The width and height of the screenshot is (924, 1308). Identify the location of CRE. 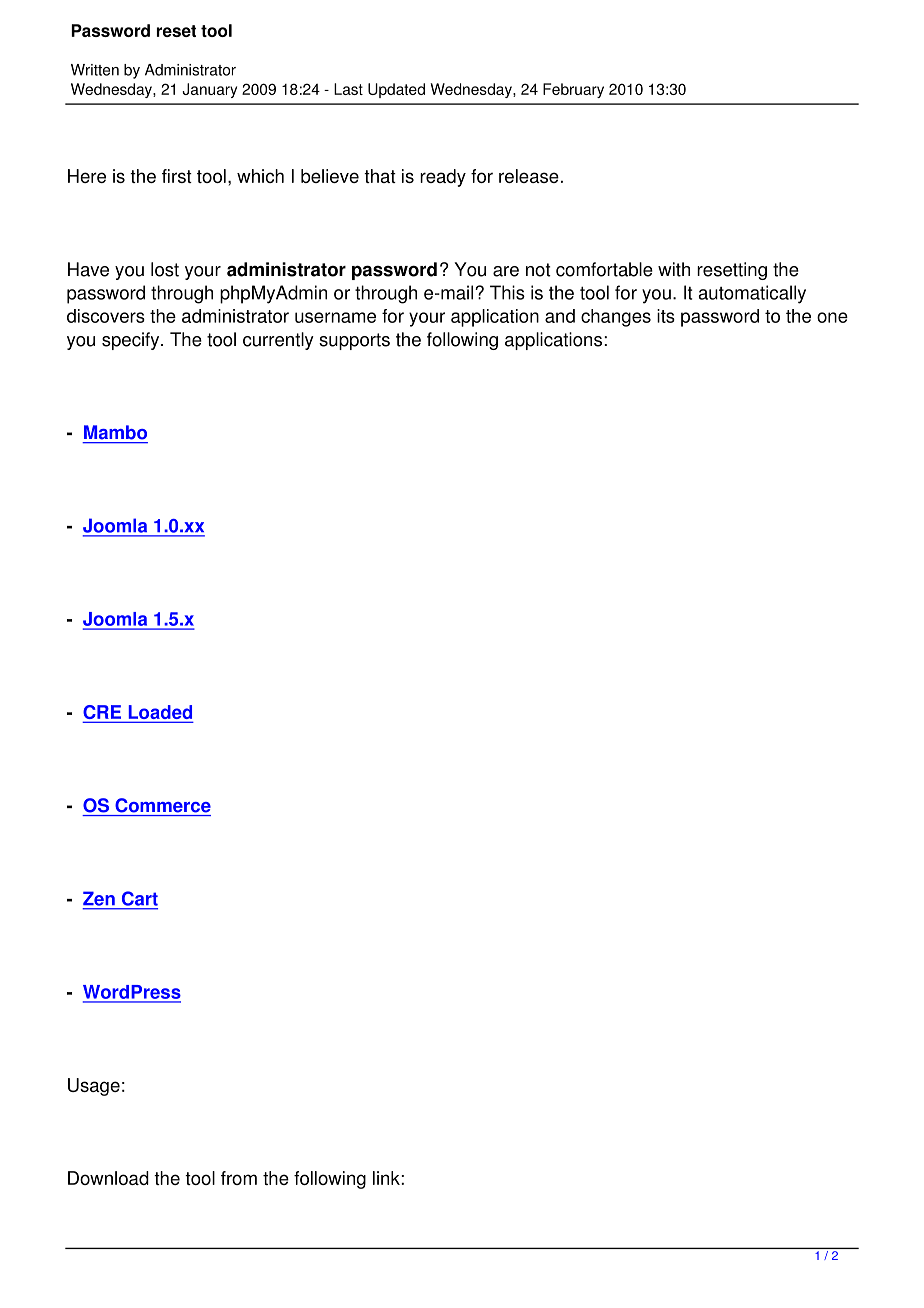
(103, 713).
